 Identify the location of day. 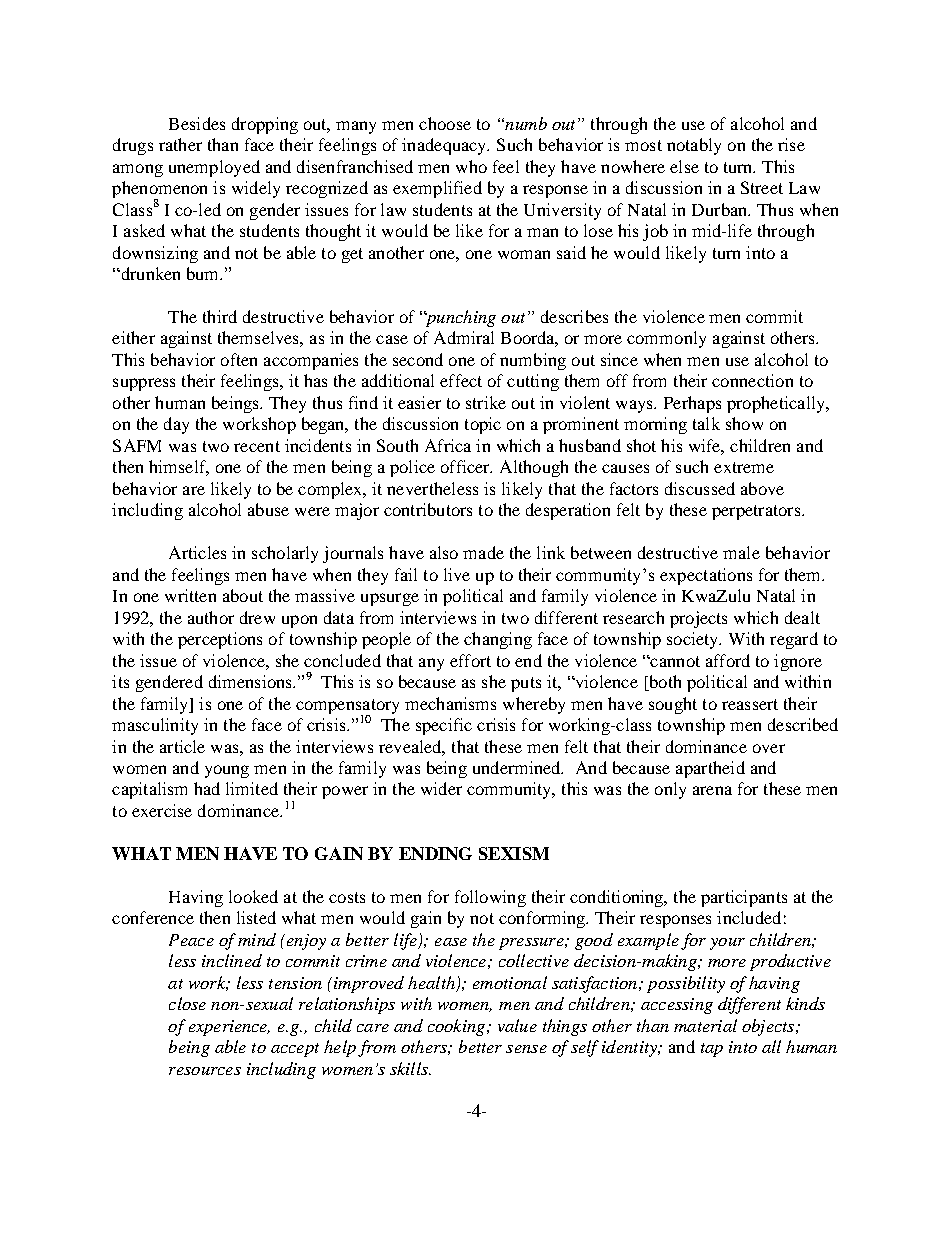
(176, 425).
